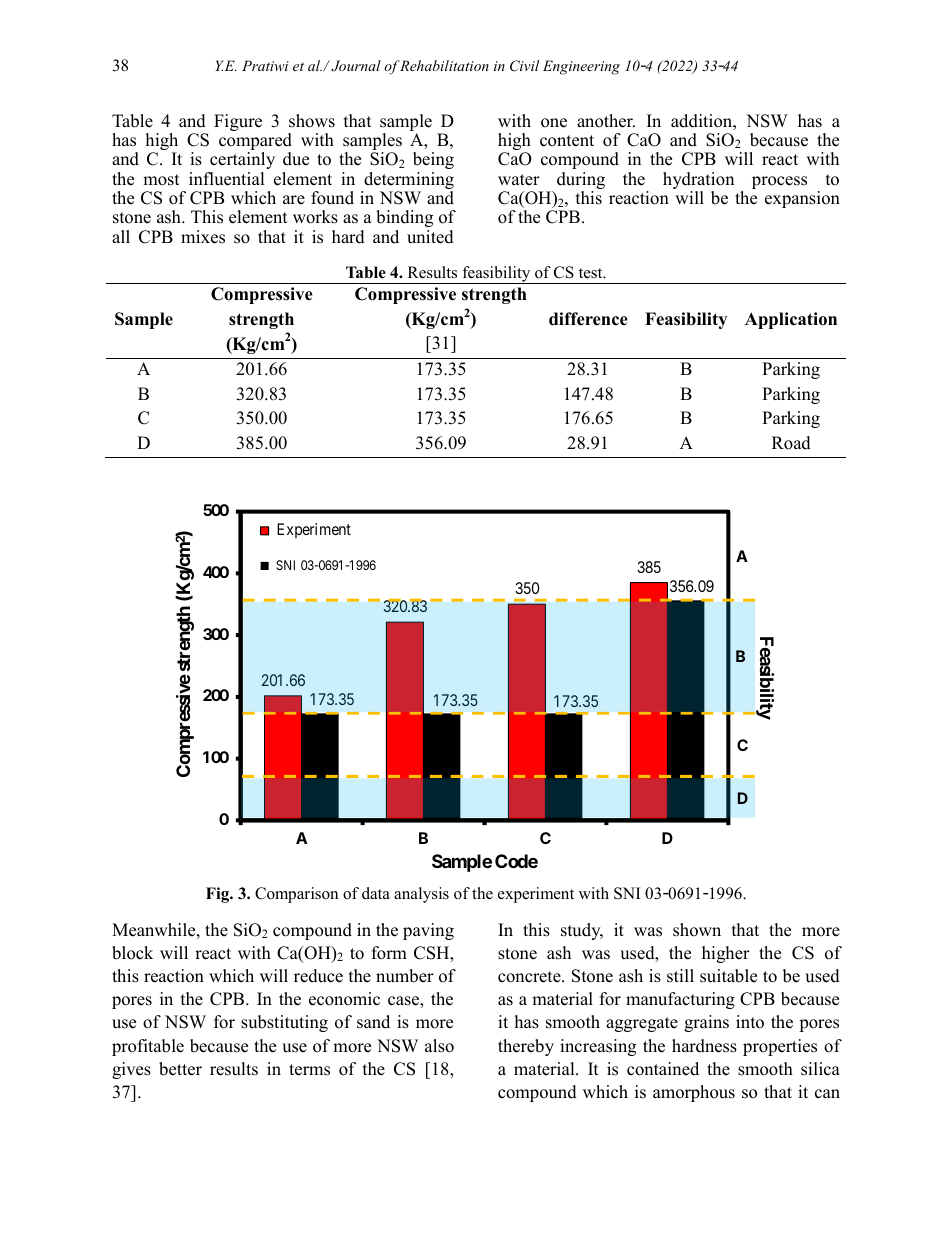 The width and height of the document is (952, 1233). I want to click on better, so click(180, 1069).
